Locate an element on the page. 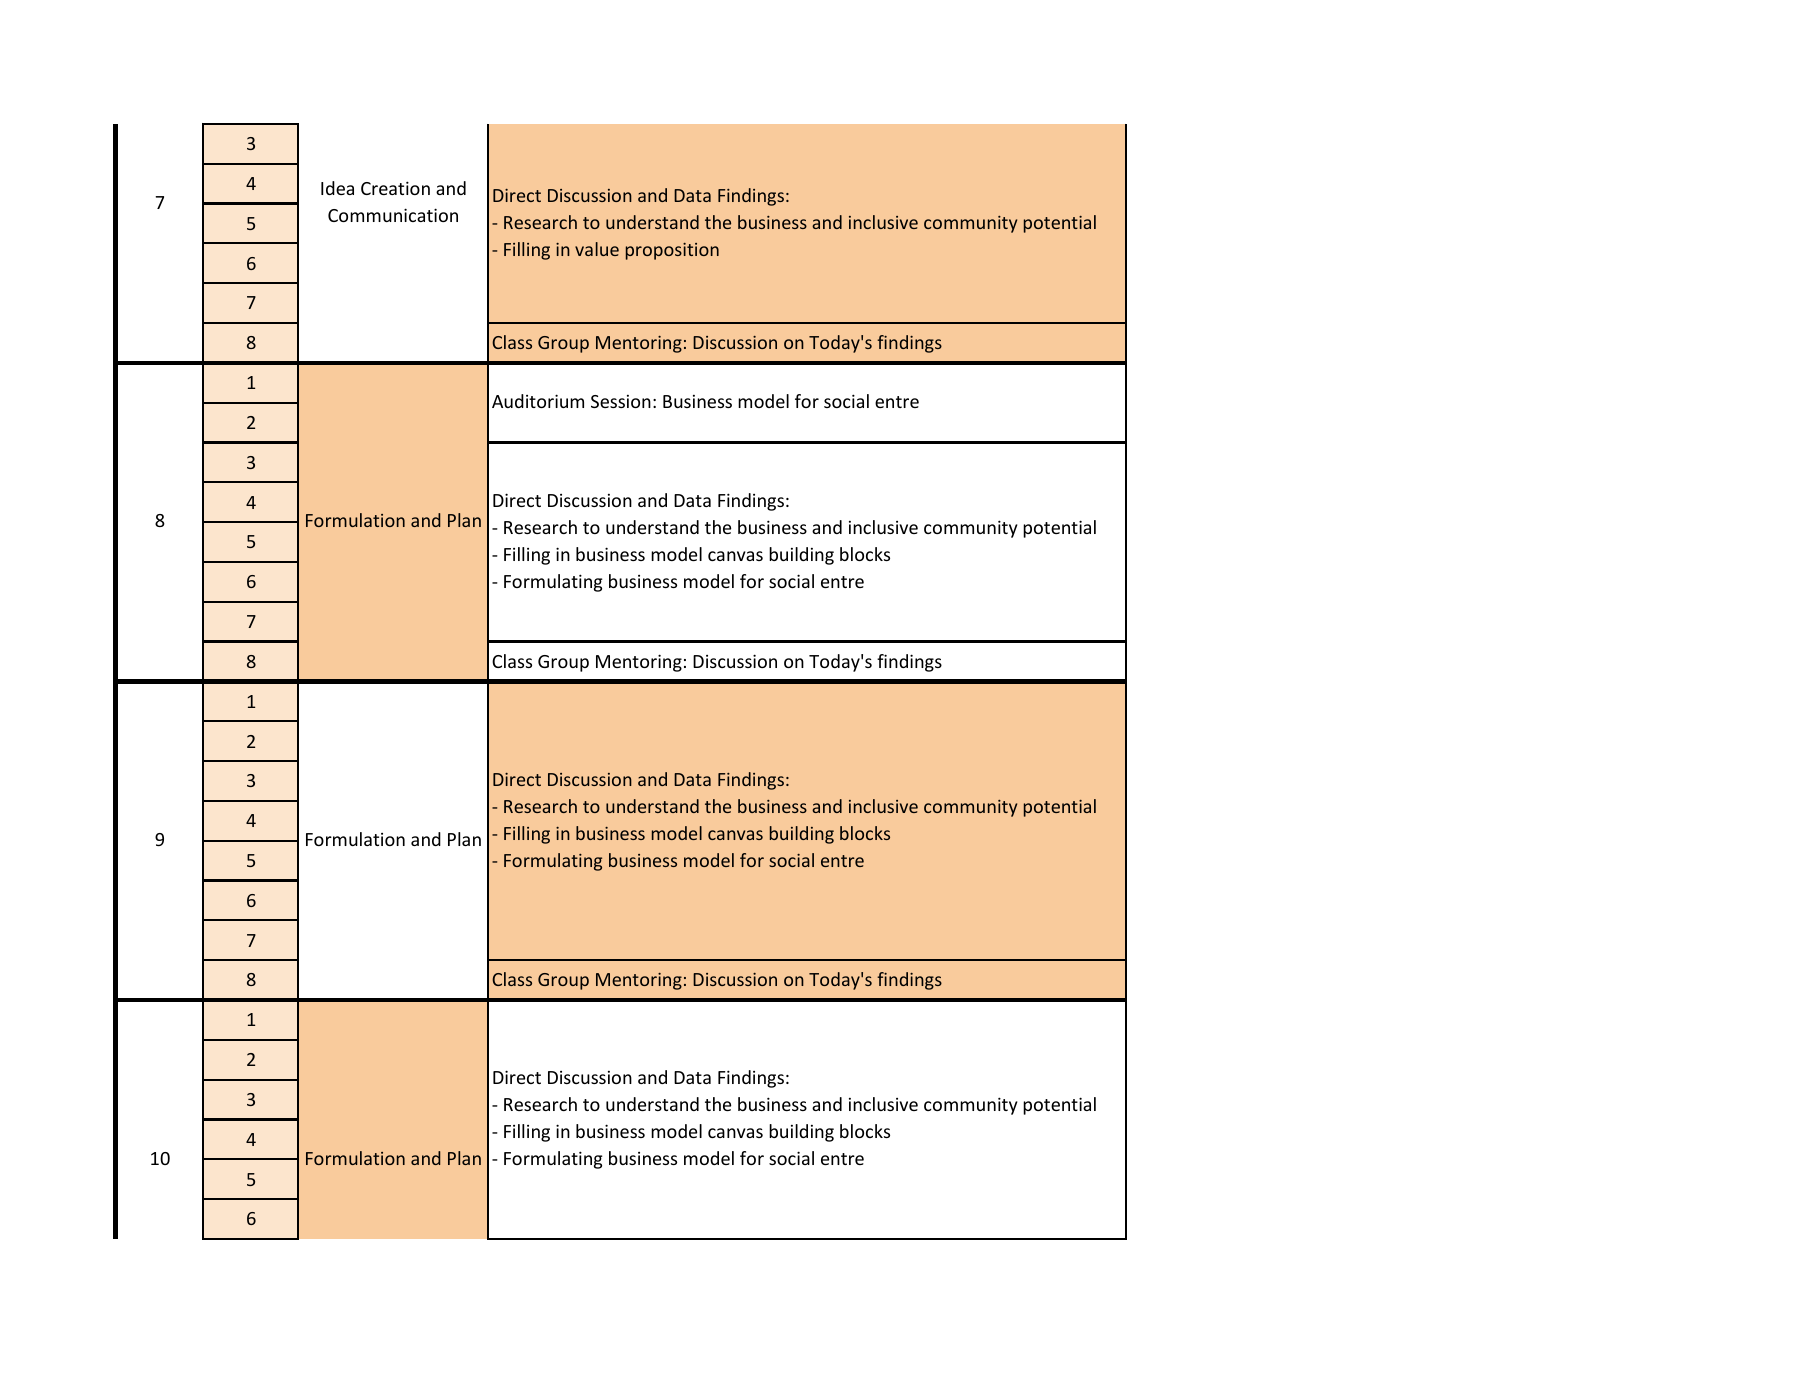 The height and width of the page is (1391, 1800). Idea is located at coordinates (337, 188).
